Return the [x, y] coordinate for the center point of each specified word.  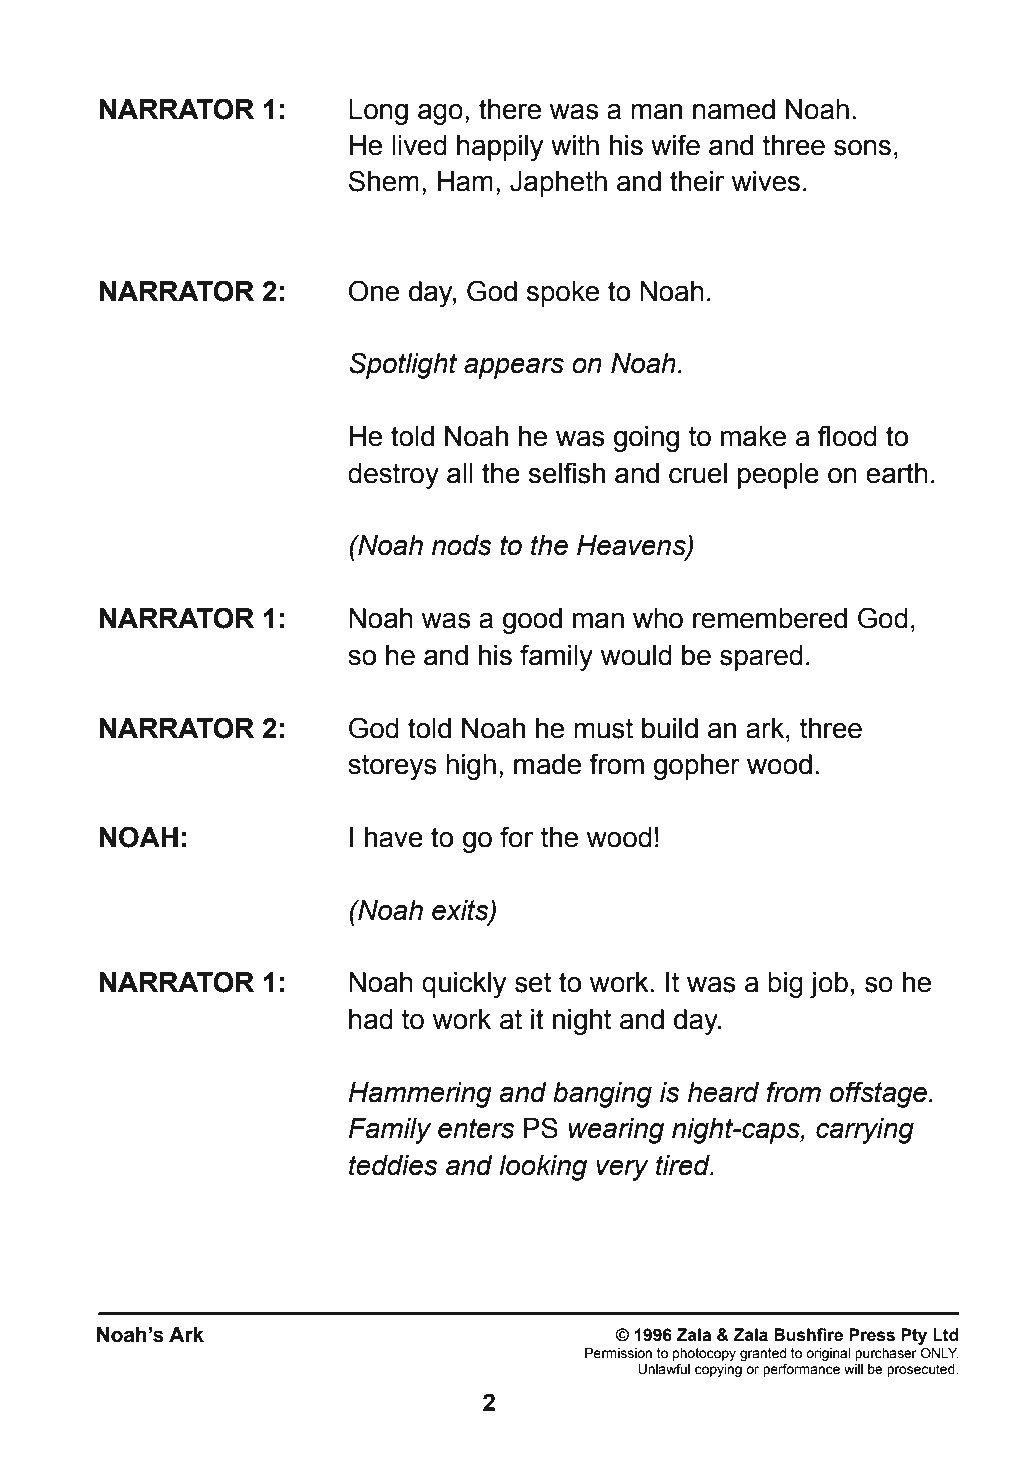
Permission [618, 1353]
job [829, 985]
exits [461, 911]
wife [675, 145]
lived [419, 145]
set [533, 982]
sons [862, 148]
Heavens [632, 546]
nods [462, 545]
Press [872, 1335]
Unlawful [664, 1369]
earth [897, 473]
